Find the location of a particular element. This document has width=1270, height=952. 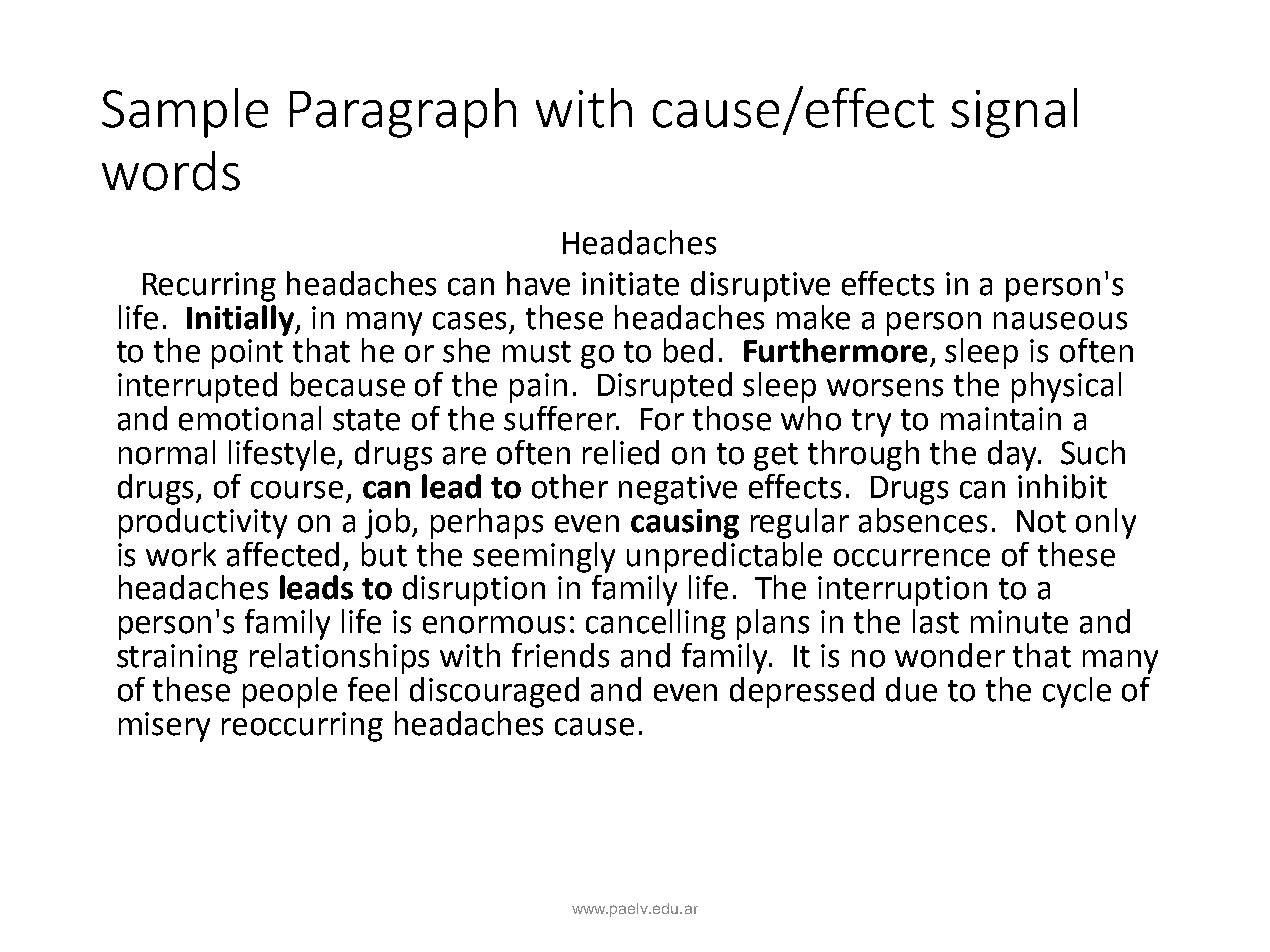

Sample is located at coordinates (185, 113).
